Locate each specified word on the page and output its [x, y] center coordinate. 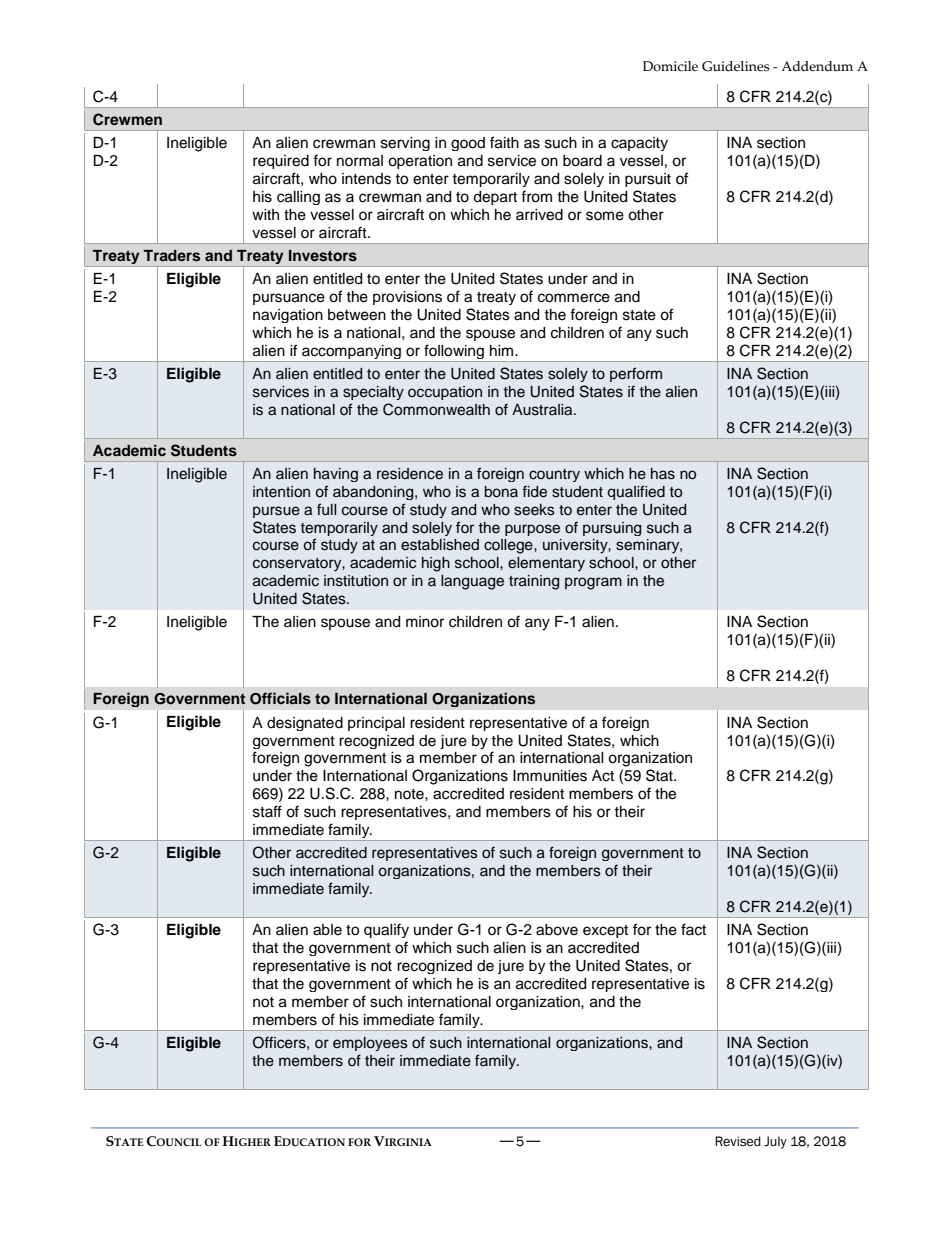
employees [370, 1044]
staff [267, 811]
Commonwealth [436, 409]
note [410, 794]
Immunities [550, 776]
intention [281, 492]
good [468, 144]
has [663, 474]
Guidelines [735, 66]
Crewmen [127, 119]
